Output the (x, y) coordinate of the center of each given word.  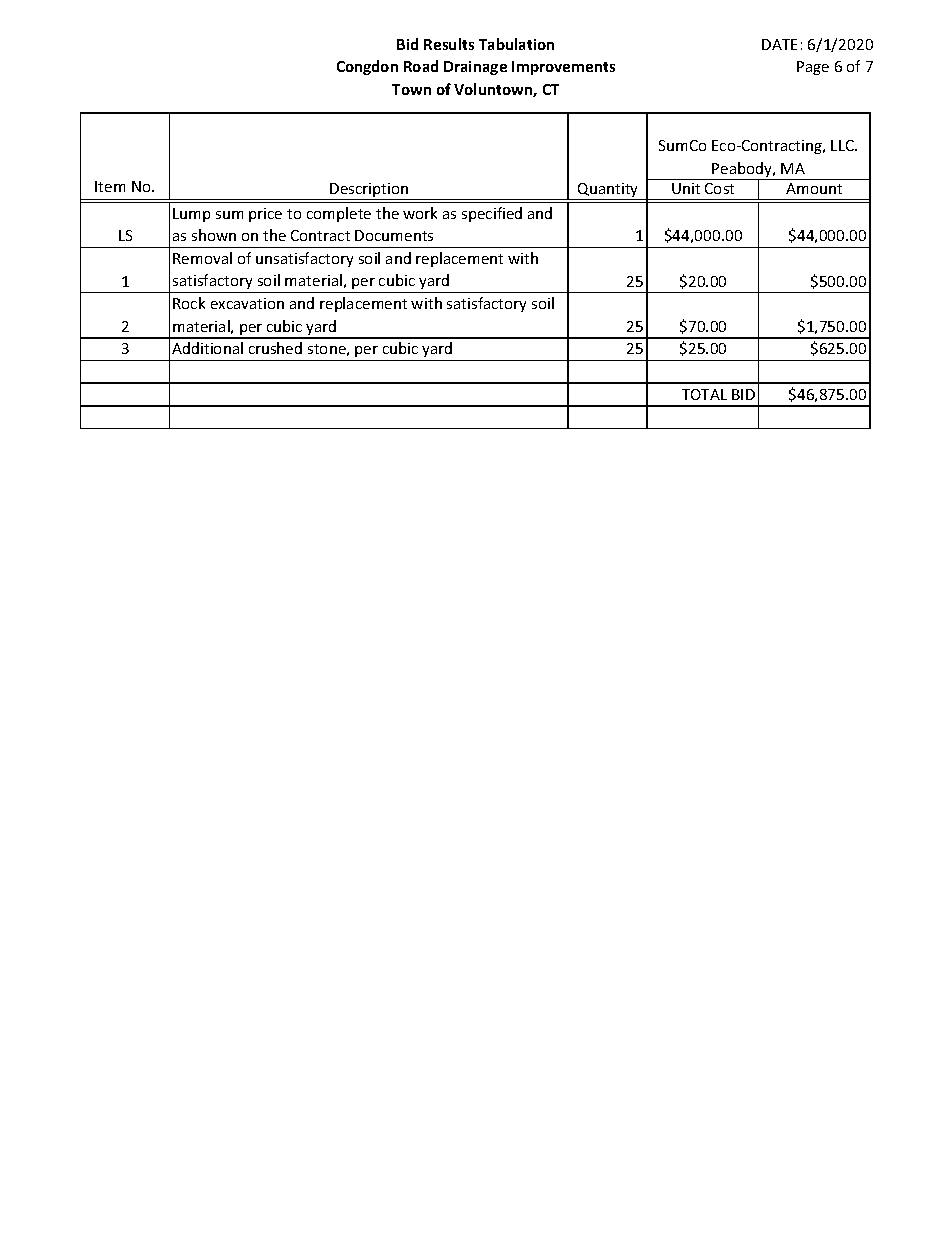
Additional (207, 348)
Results (449, 44)
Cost (719, 188)
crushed (275, 348)
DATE (779, 44)
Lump (191, 215)
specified (492, 214)
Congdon (367, 67)
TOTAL (704, 394)
